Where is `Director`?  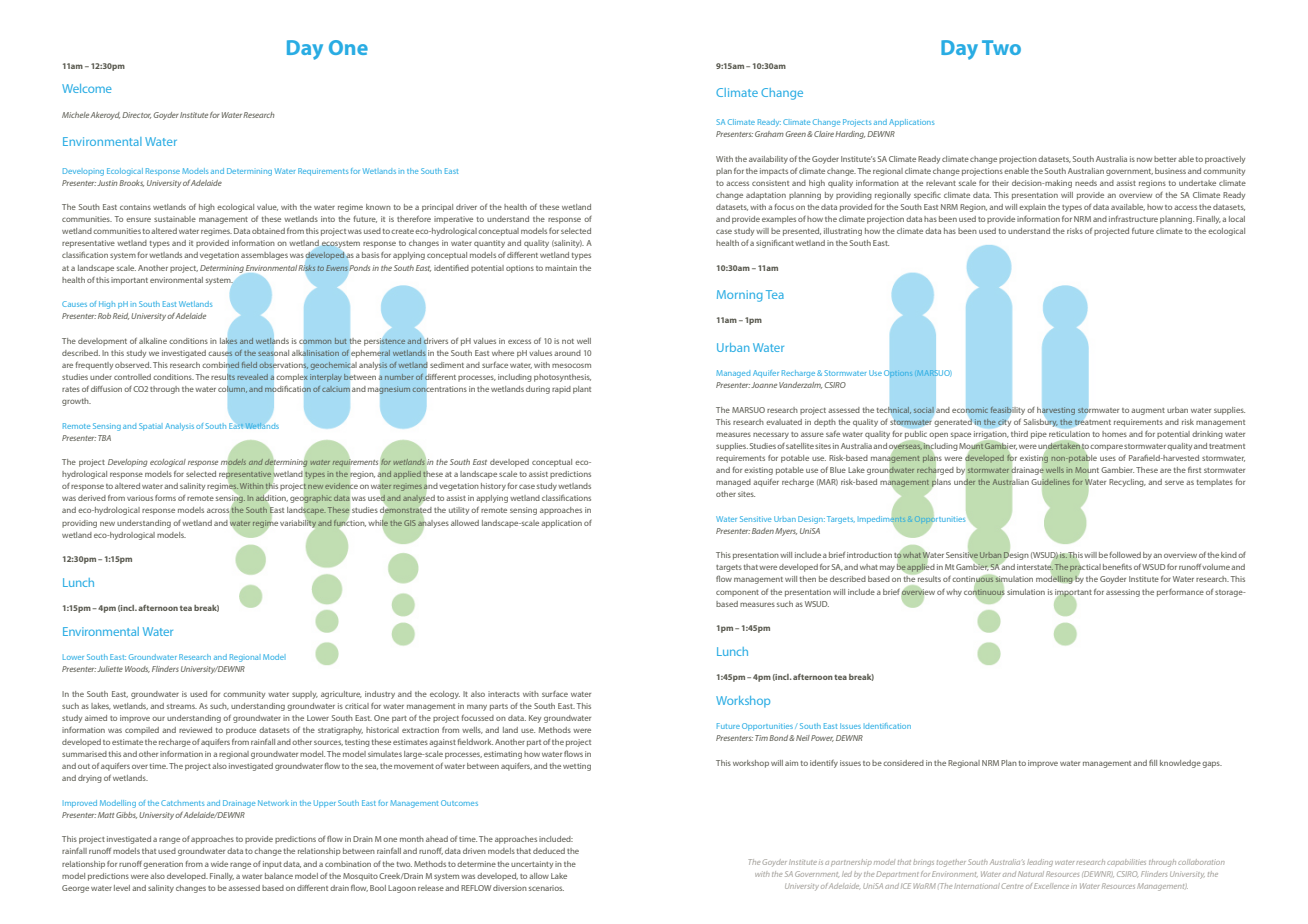 Director is located at coordinates (136, 115).
